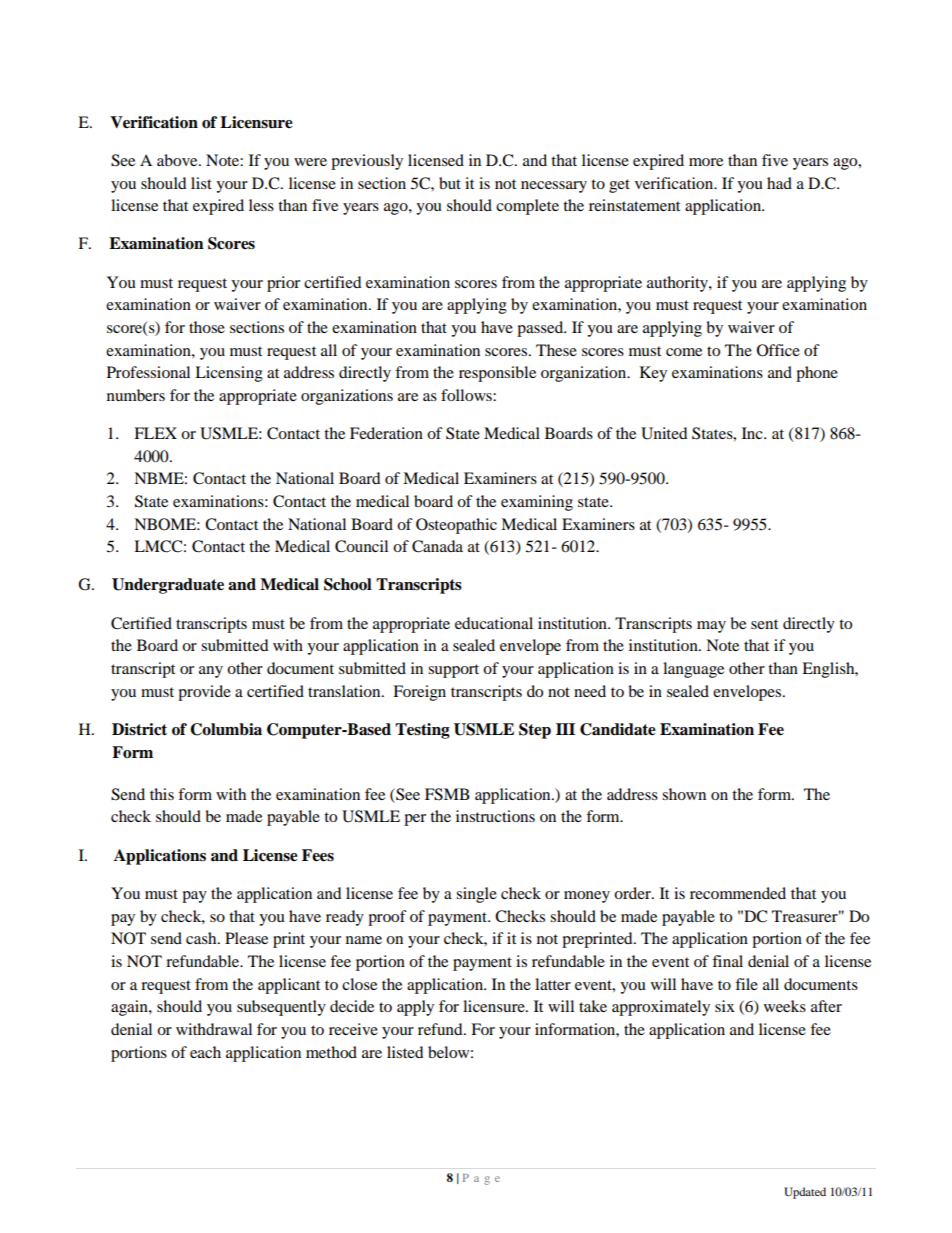 The height and width of the document is (1233, 952). I want to click on but, so click(450, 183).
